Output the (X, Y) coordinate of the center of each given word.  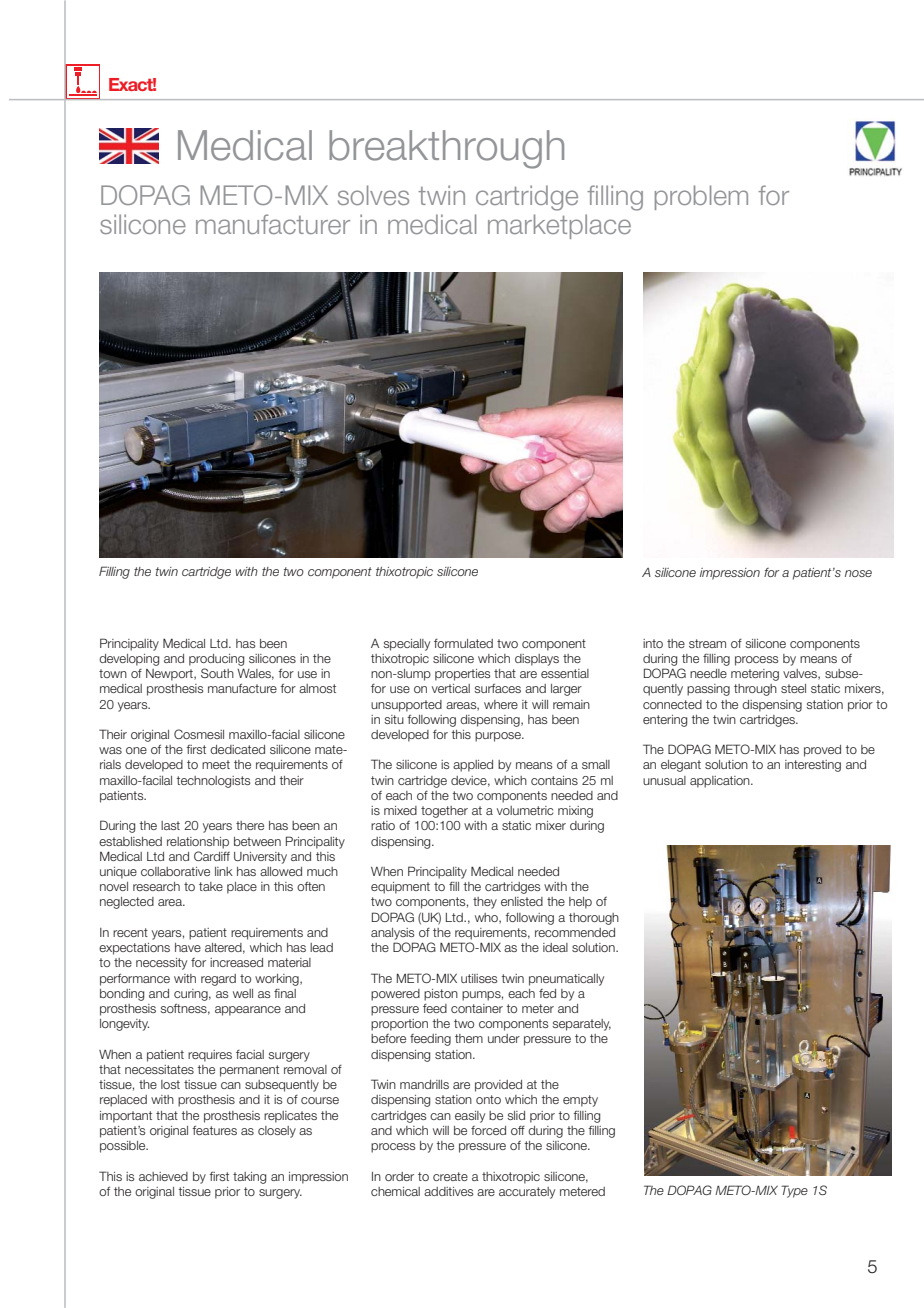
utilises (479, 978)
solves (373, 195)
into (653, 643)
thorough (594, 919)
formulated (463, 643)
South (217, 673)
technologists (213, 782)
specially (406, 645)
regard (218, 980)
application (721, 782)
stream (707, 643)
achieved (163, 1176)
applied (473, 766)
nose (858, 573)
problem (701, 197)
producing (216, 660)
